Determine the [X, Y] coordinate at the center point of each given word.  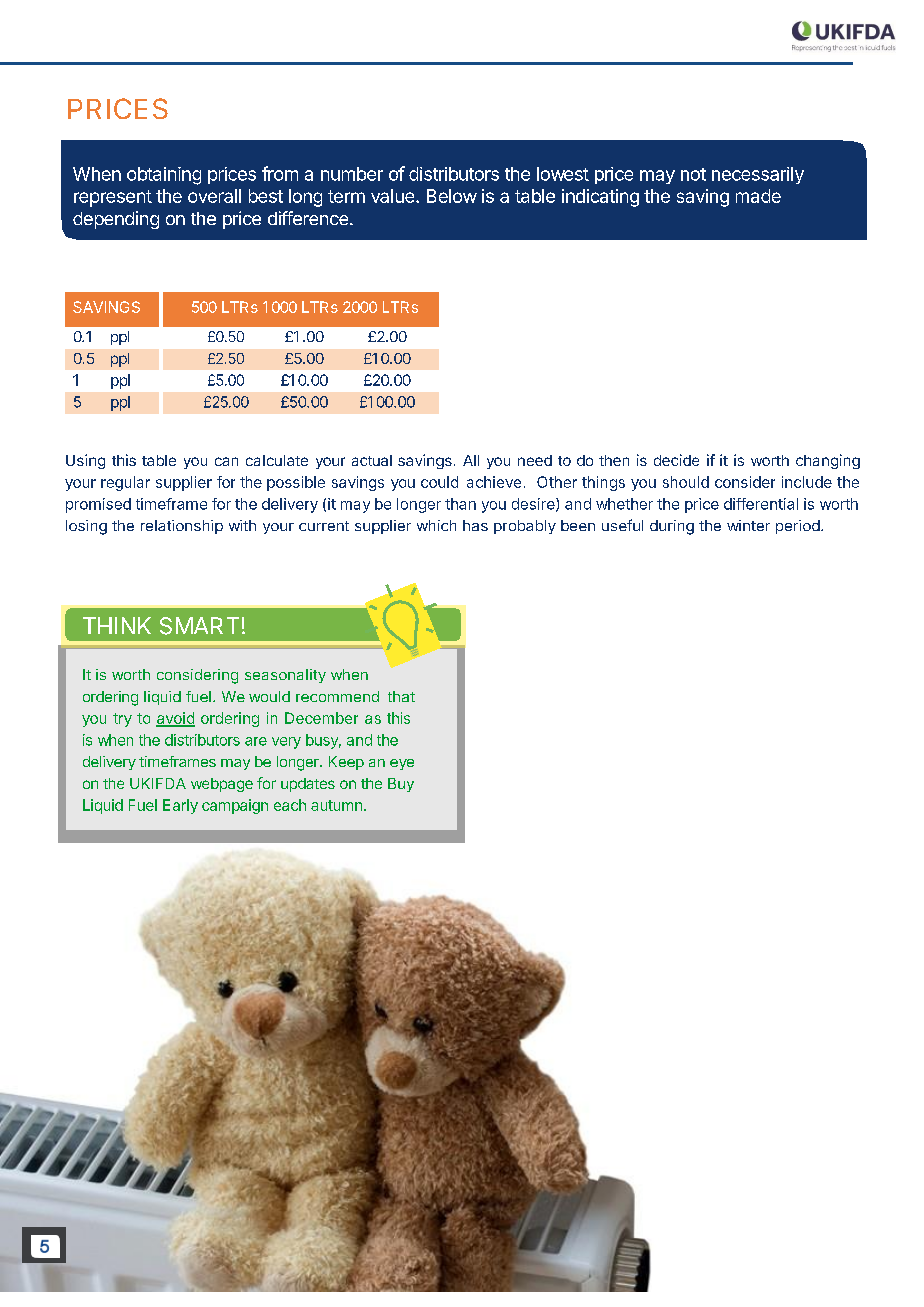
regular [125, 483]
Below [452, 196]
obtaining [164, 176]
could [439, 482]
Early [180, 806]
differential [761, 504]
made [758, 196]
